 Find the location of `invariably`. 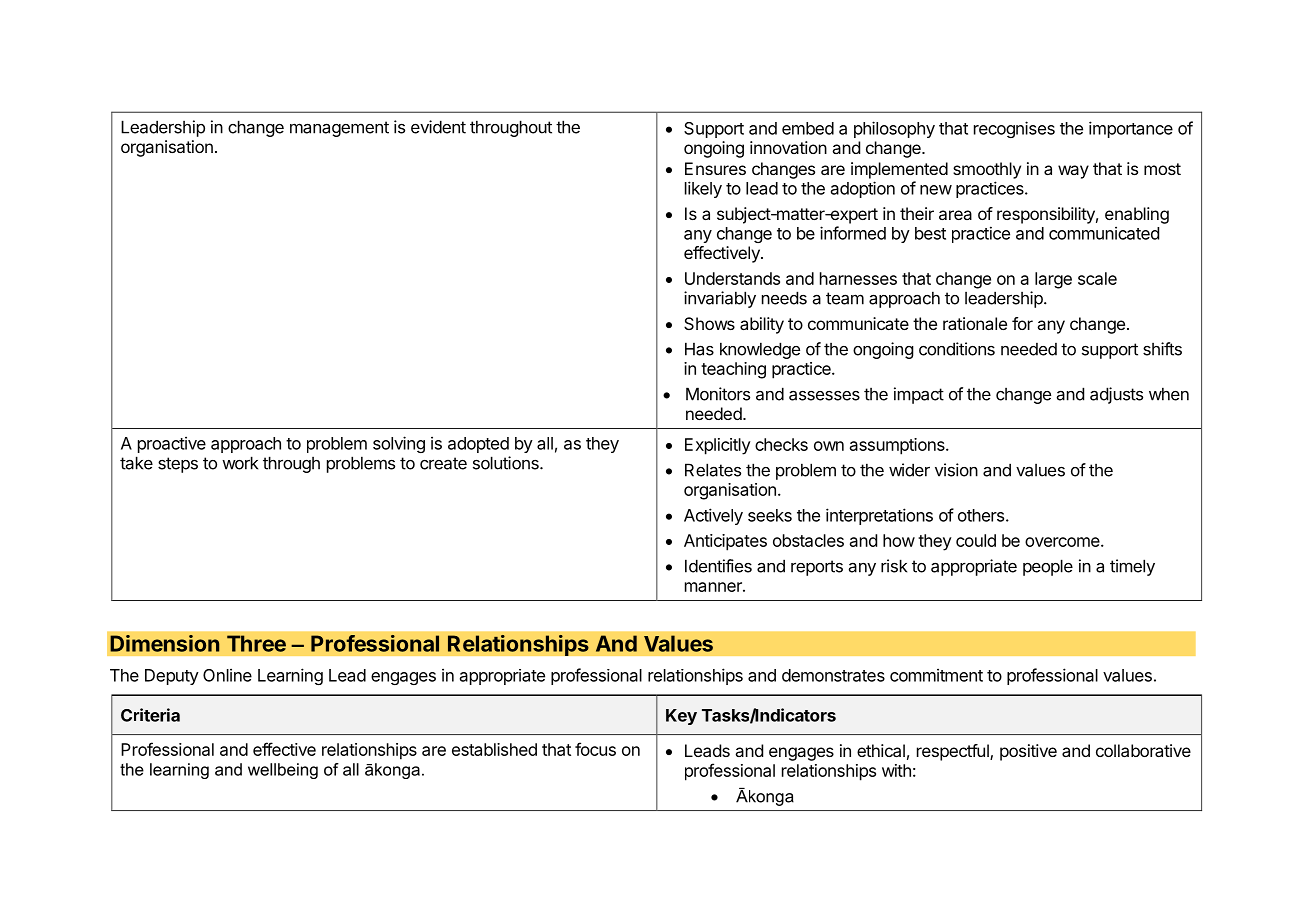

invariably is located at coordinates (720, 299).
